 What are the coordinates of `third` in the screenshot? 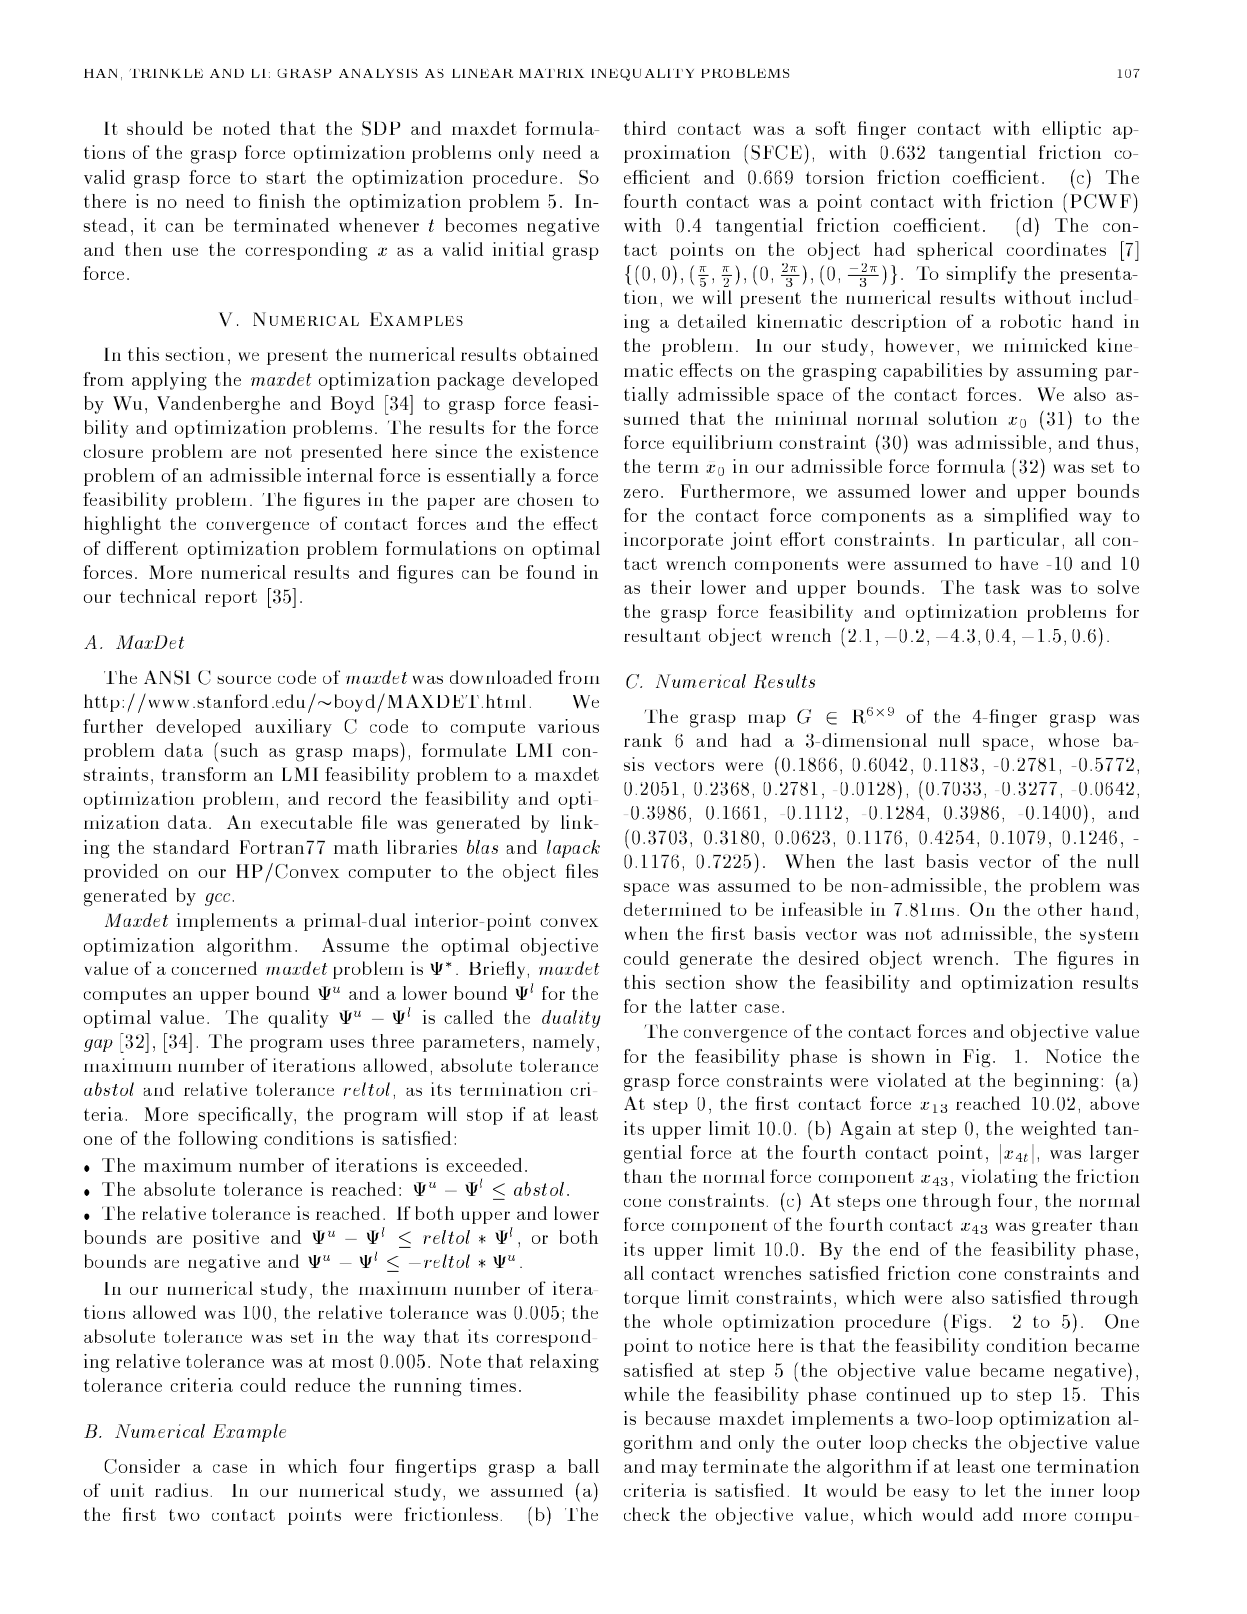 It's located at (645, 128).
